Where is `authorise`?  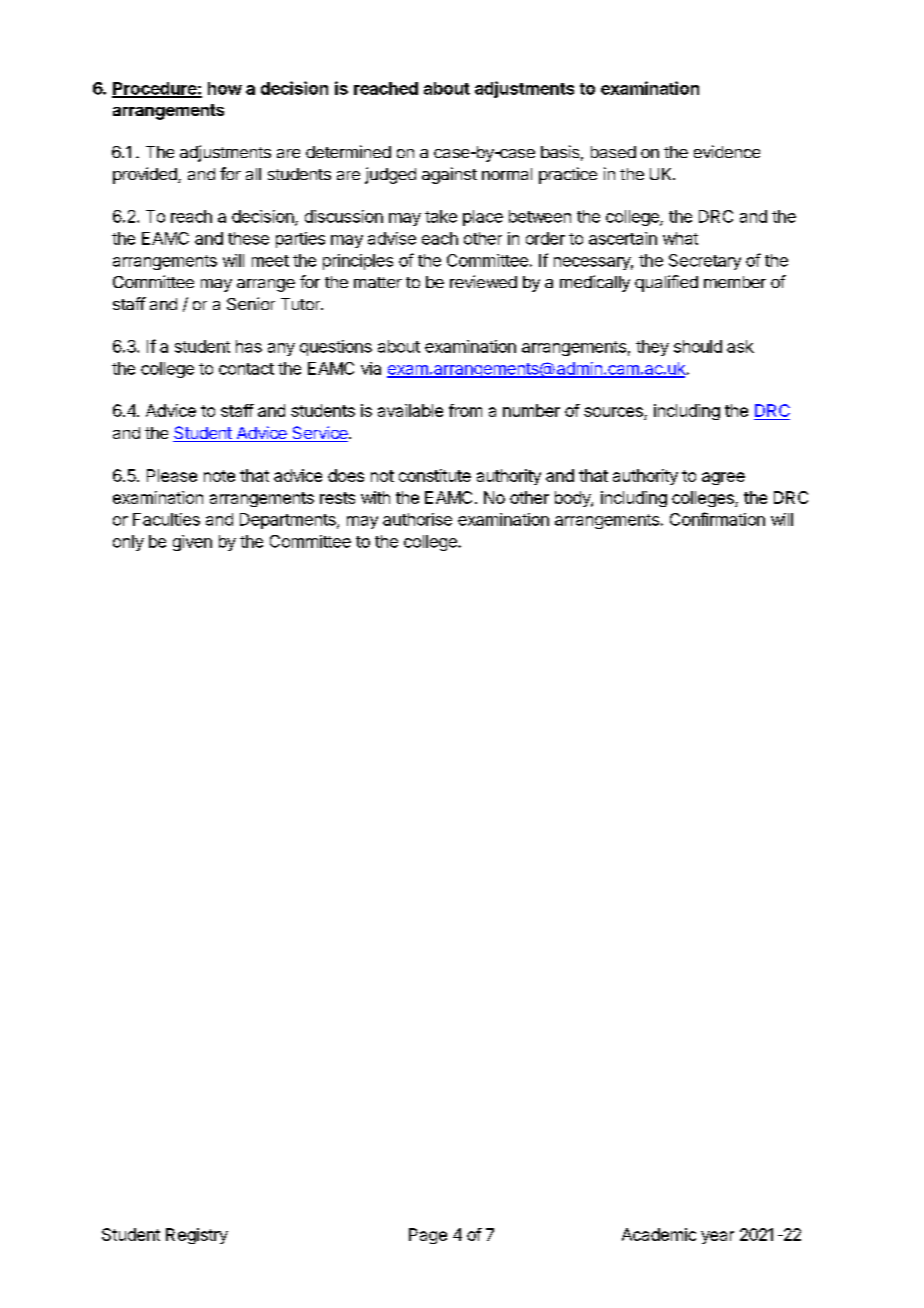 authorise is located at coordinates (417, 519).
